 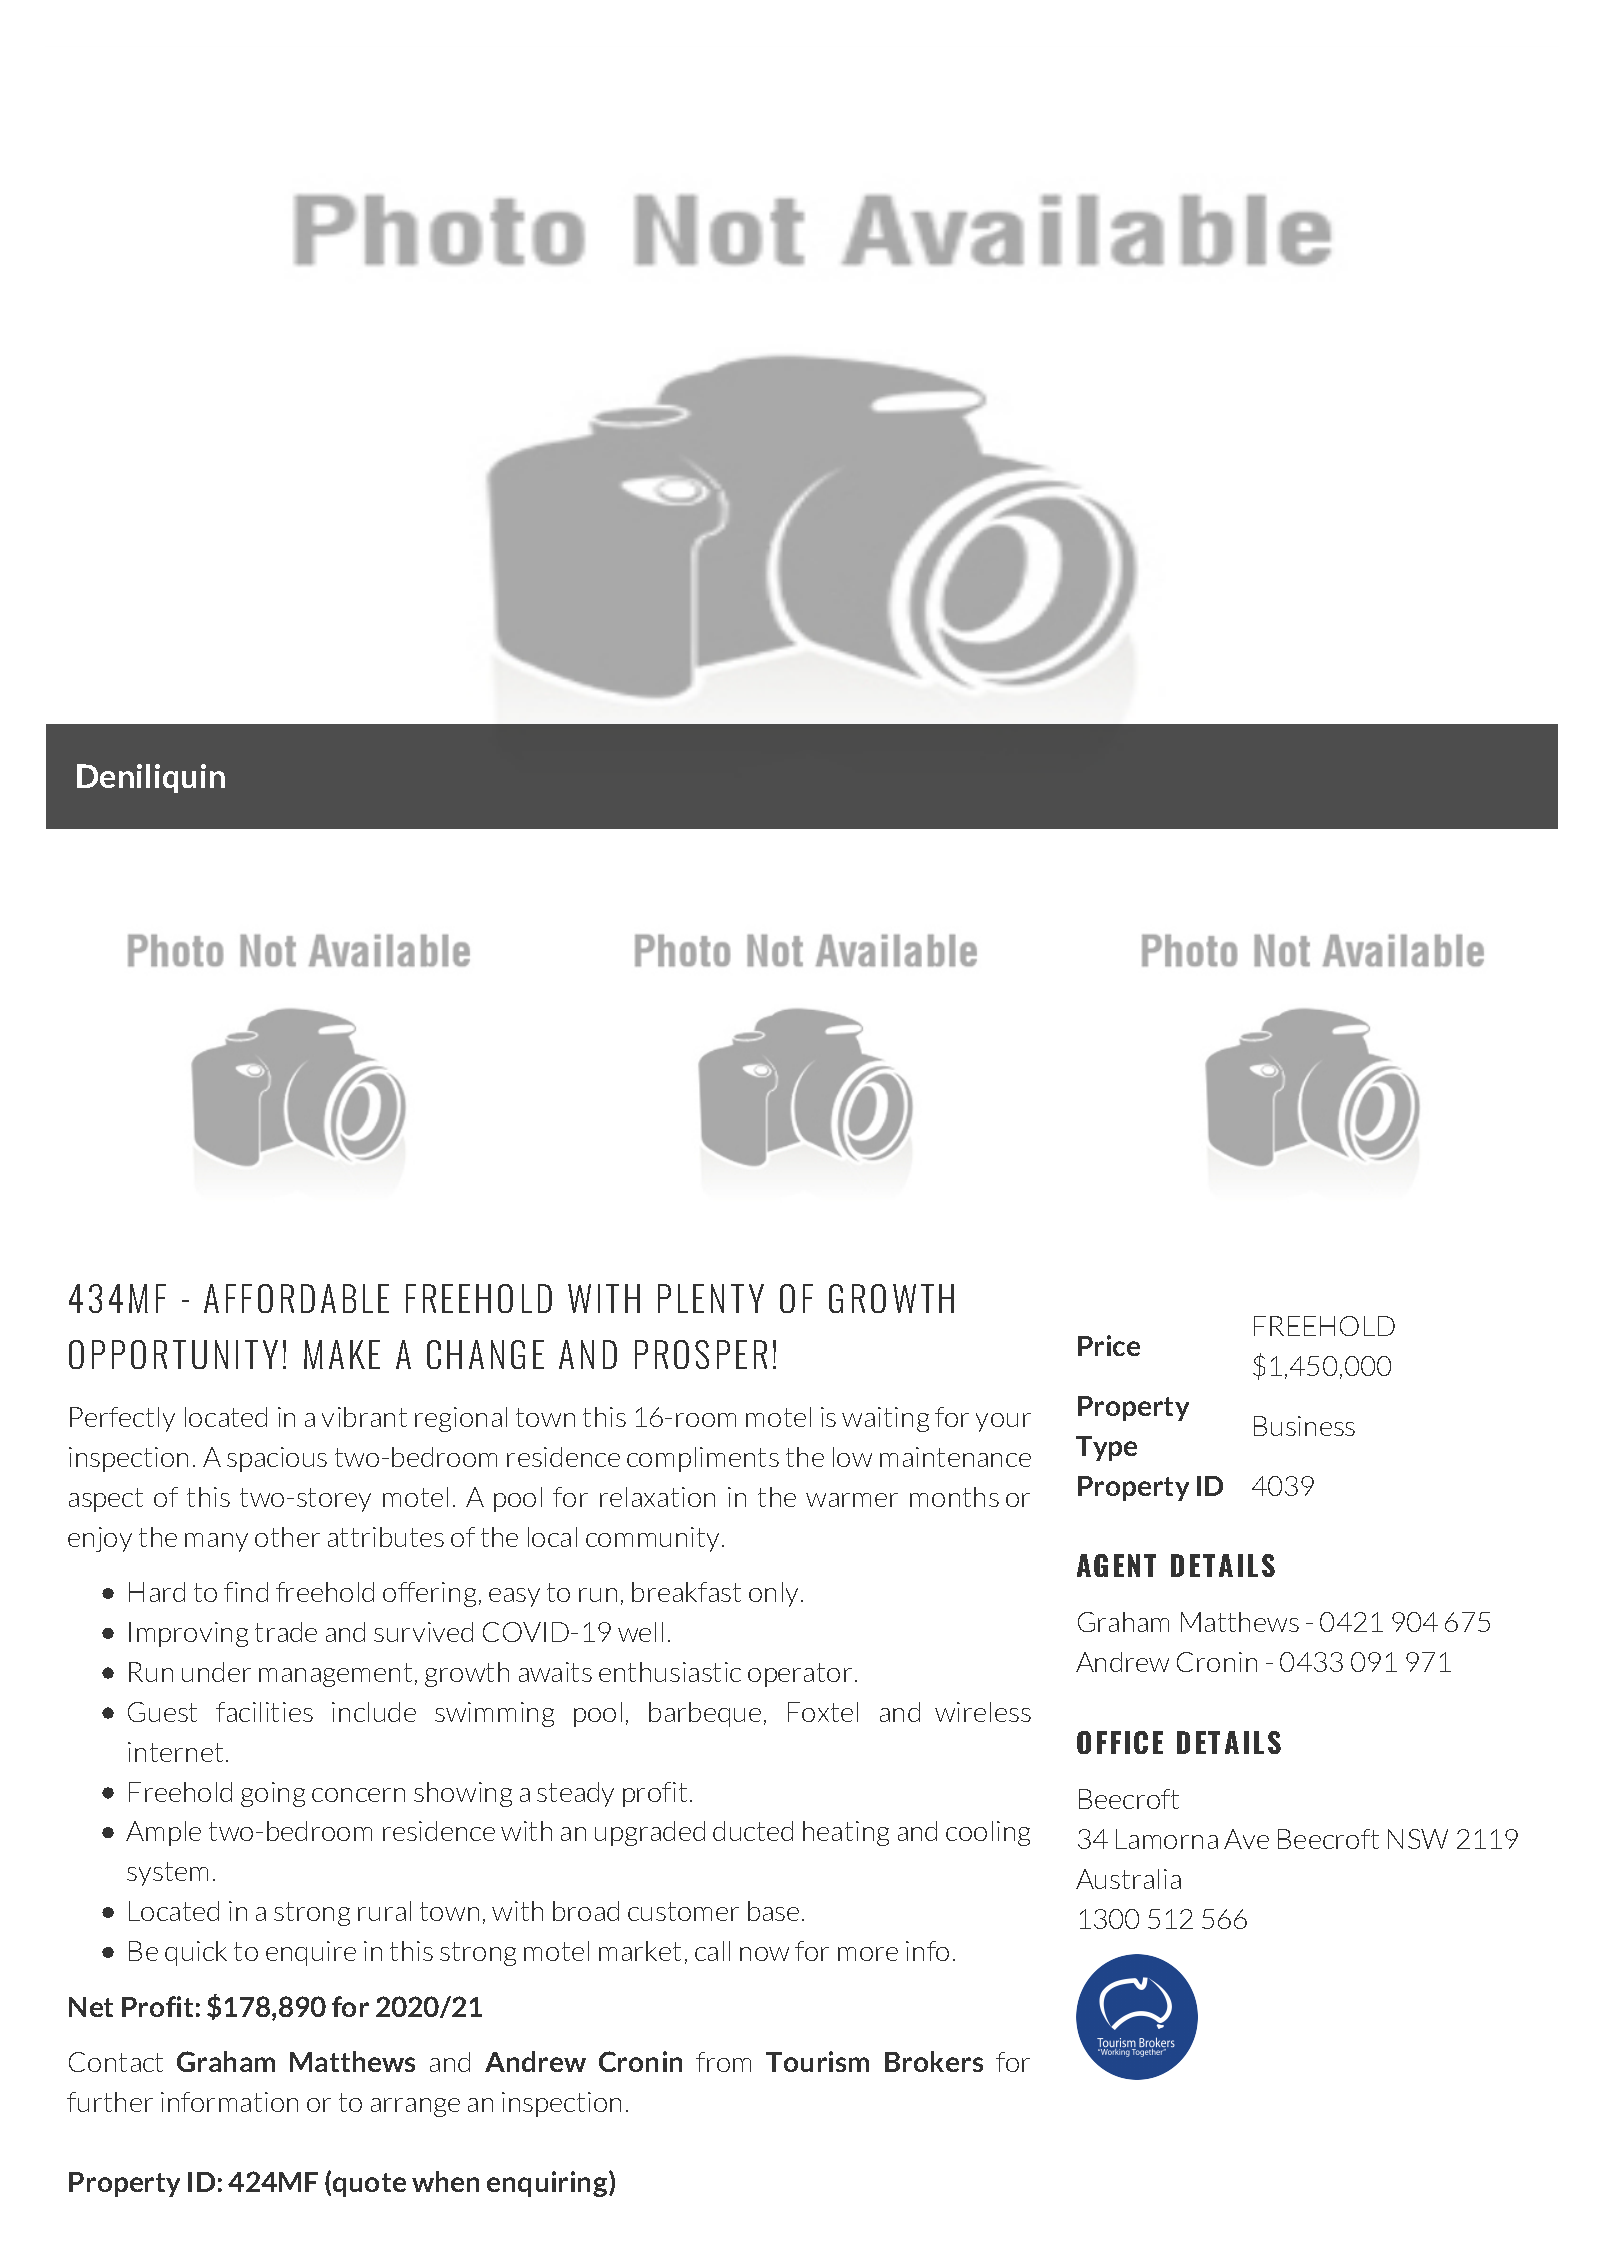 I want to click on MAKE, so click(x=342, y=1354).
